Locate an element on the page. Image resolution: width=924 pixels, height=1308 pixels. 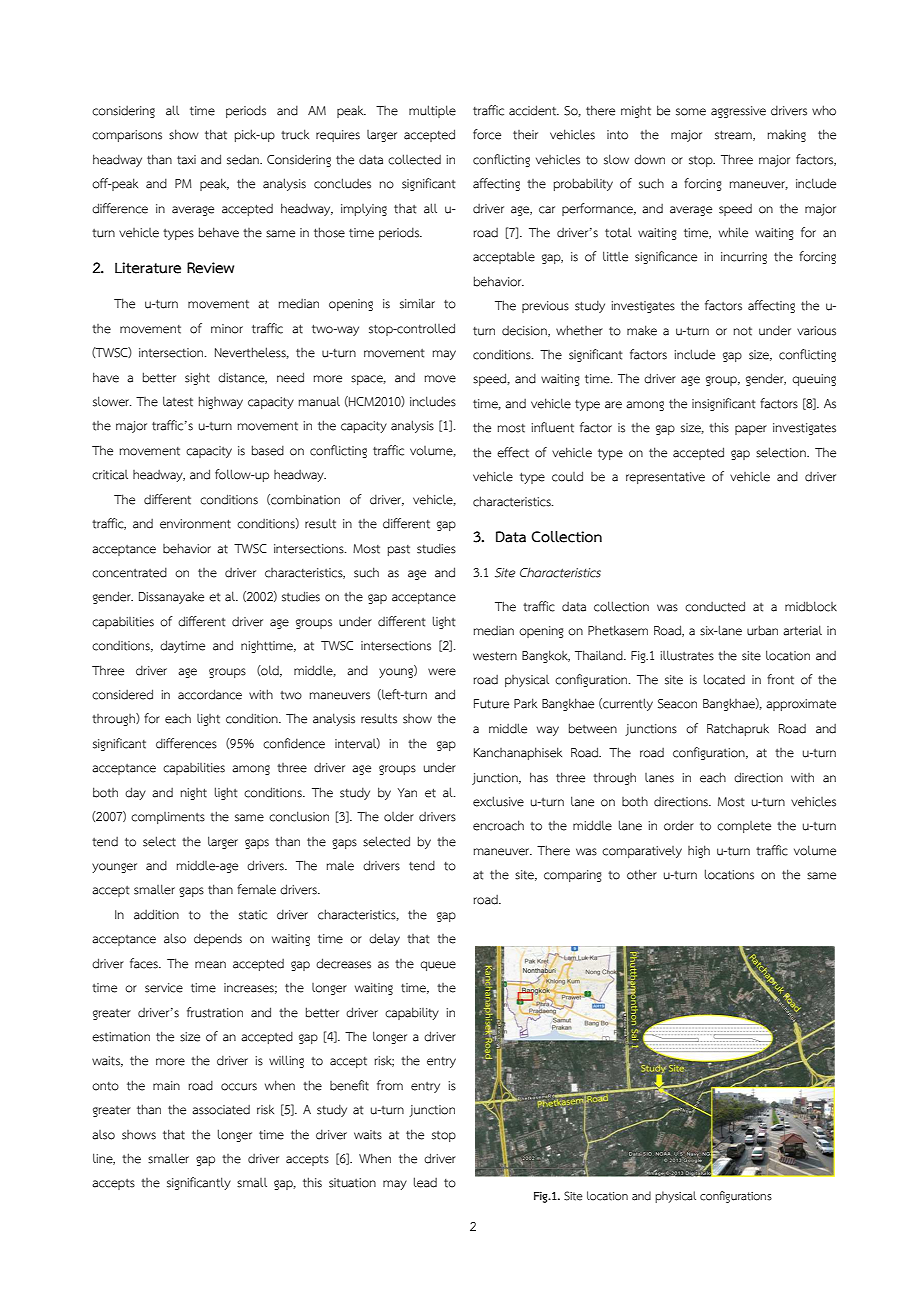
from is located at coordinates (390, 1085).
